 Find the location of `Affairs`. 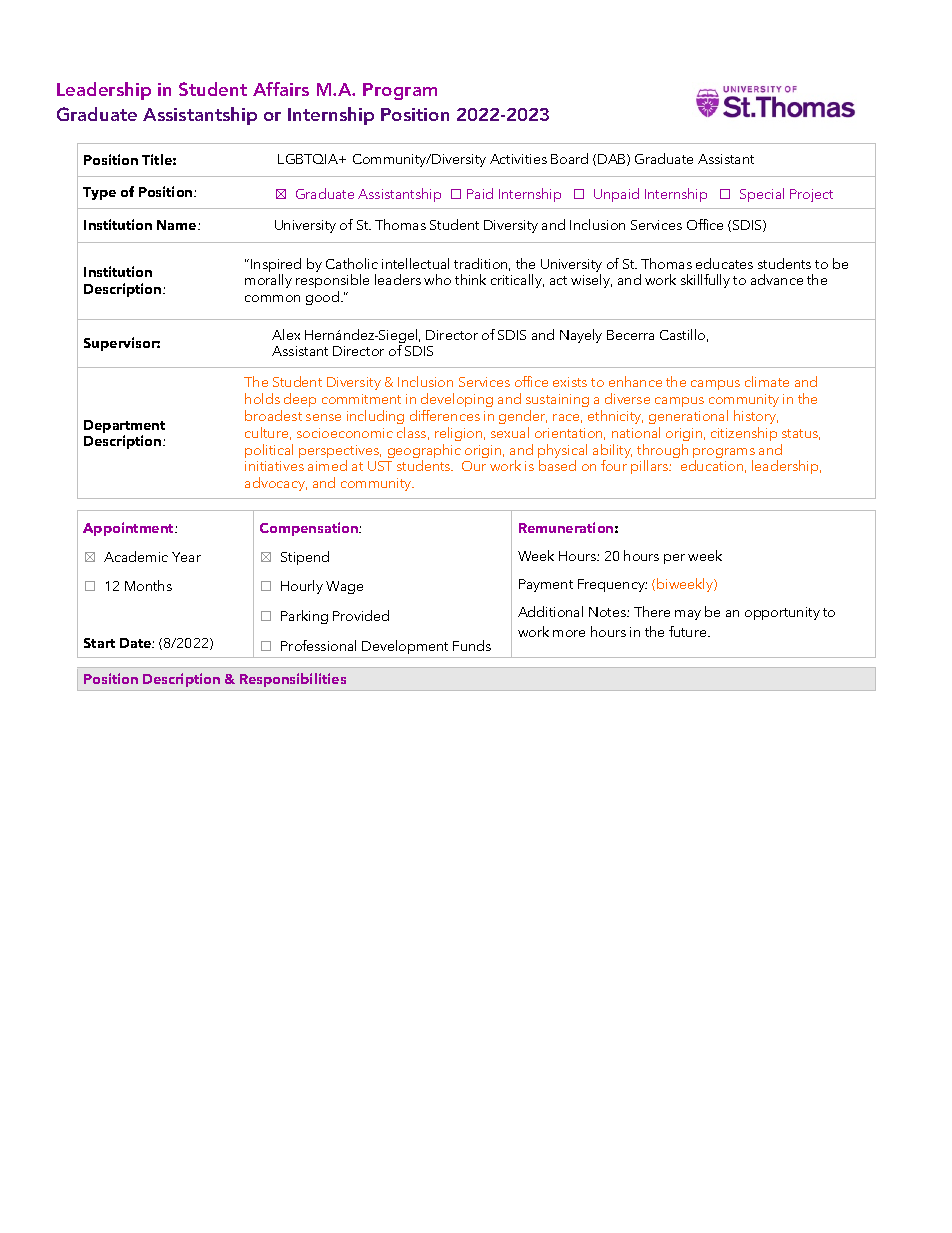

Affairs is located at coordinates (281, 89).
